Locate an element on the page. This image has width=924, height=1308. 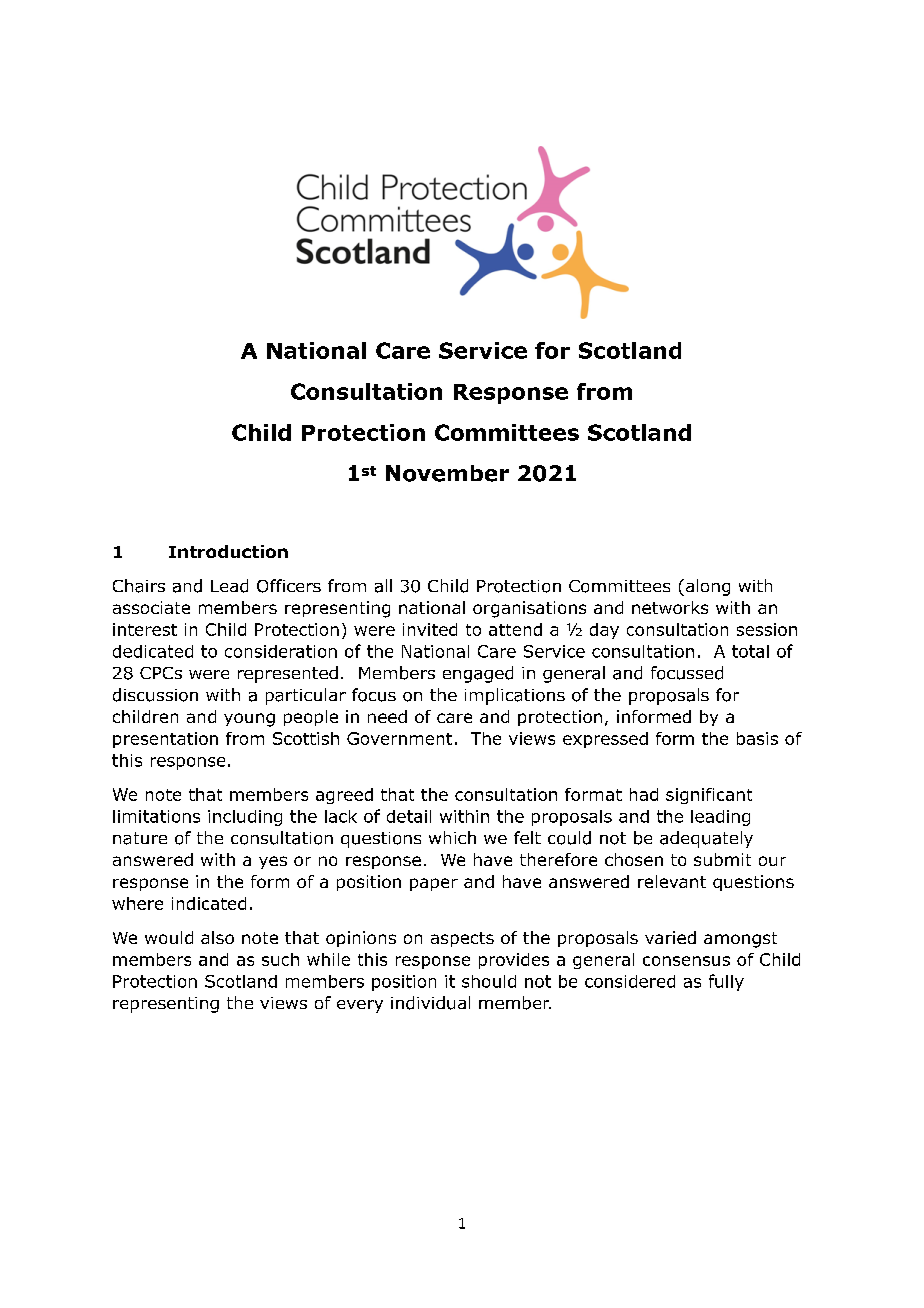
Chairs is located at coordinates (139, 586).
